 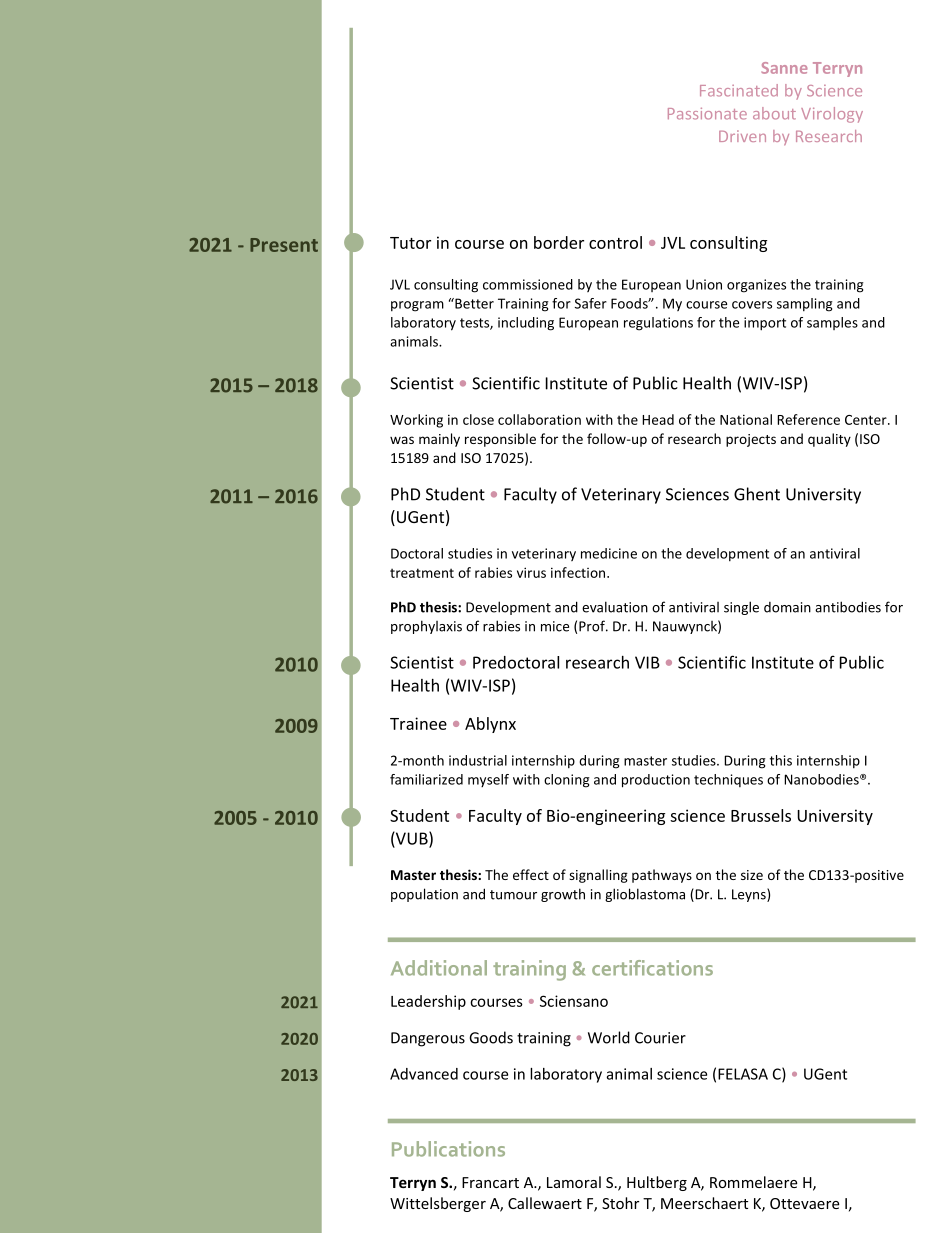 What do you see at coordinates (410, 243) in the screenshot?
I see `Tutor` at bounding box center [410, 243].
